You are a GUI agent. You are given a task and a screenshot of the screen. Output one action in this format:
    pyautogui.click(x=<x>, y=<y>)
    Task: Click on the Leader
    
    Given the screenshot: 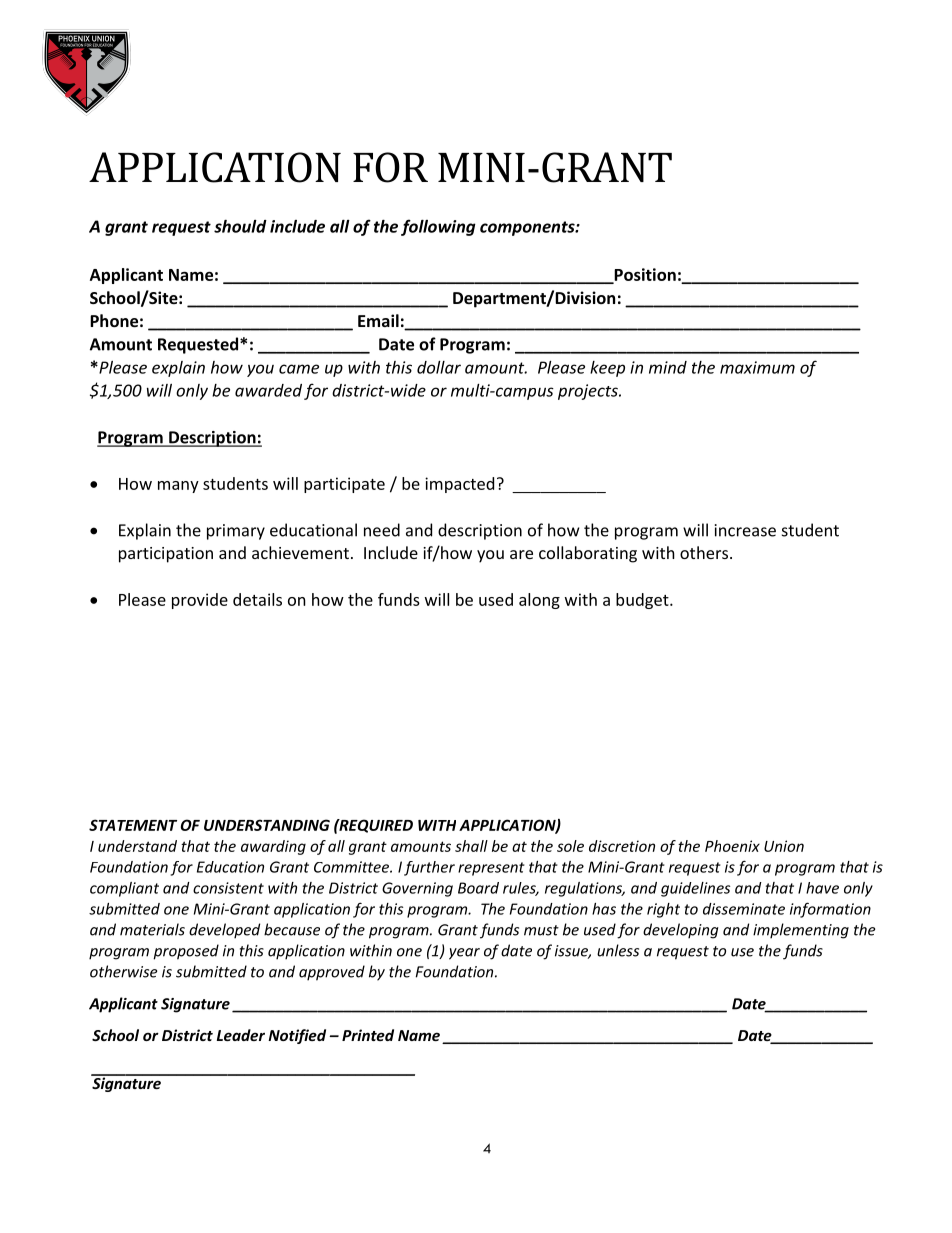 What is the action you would take?
    pyautogui.click(x=241, y=1035)
